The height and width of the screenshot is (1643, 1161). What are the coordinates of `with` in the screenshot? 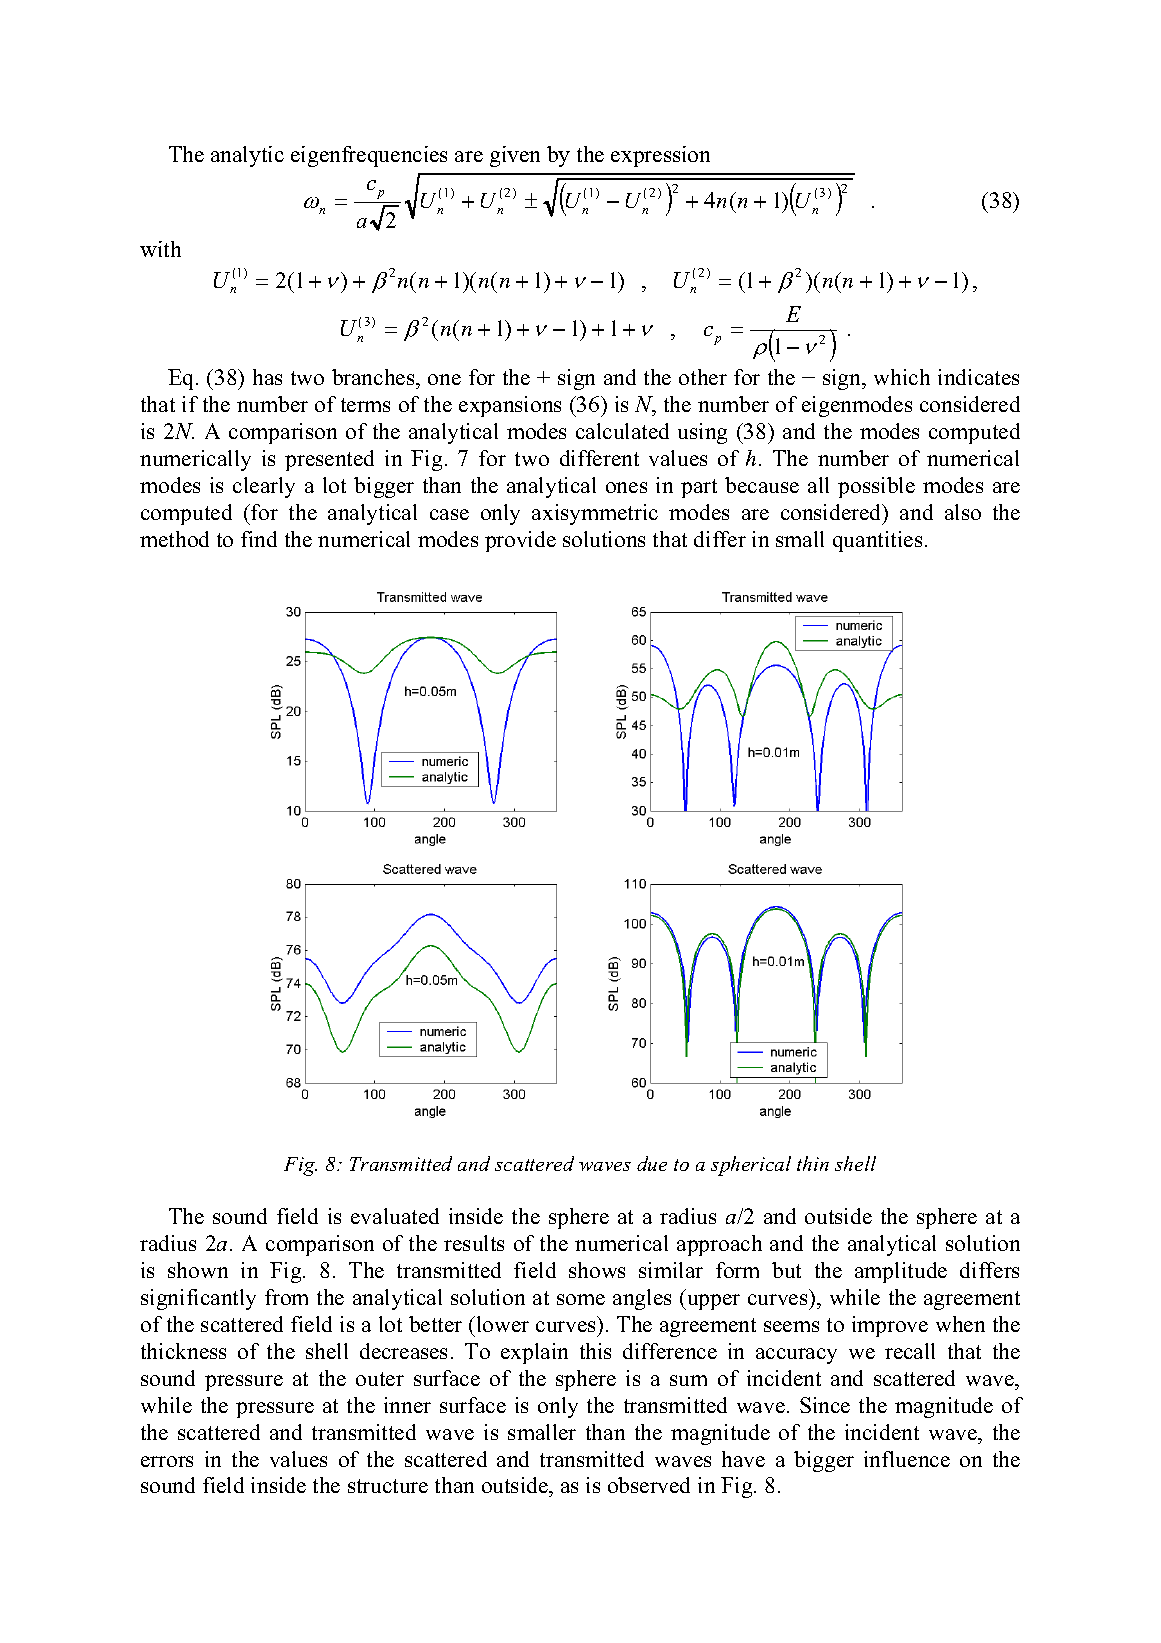 It's located at (160, 249).
